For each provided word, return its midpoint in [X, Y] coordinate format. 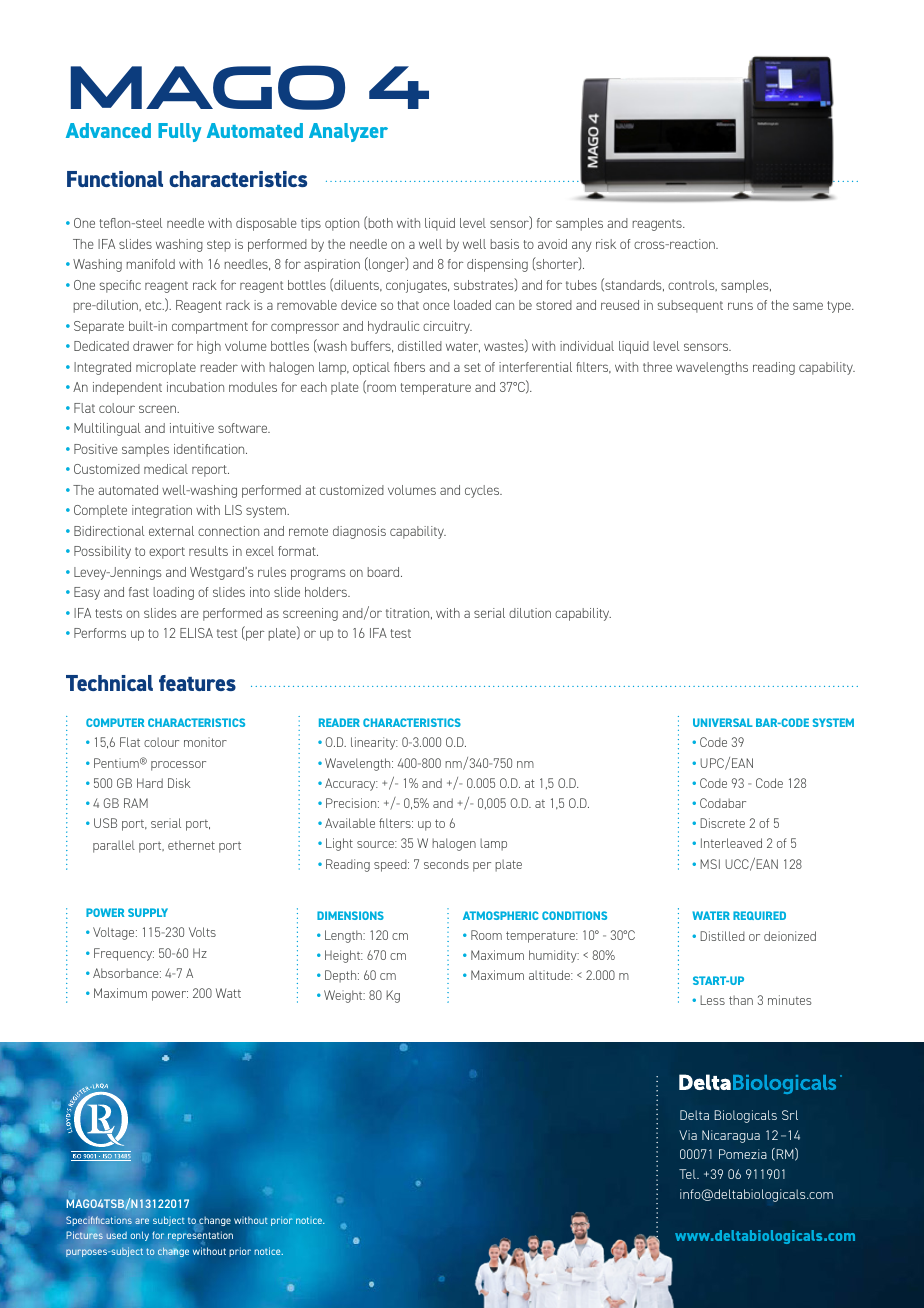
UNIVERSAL [723, 722]
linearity [374, 743]
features [197, 683]
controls [692, 285]
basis [505, 244]
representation [200, 1235]
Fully [179, 132]
